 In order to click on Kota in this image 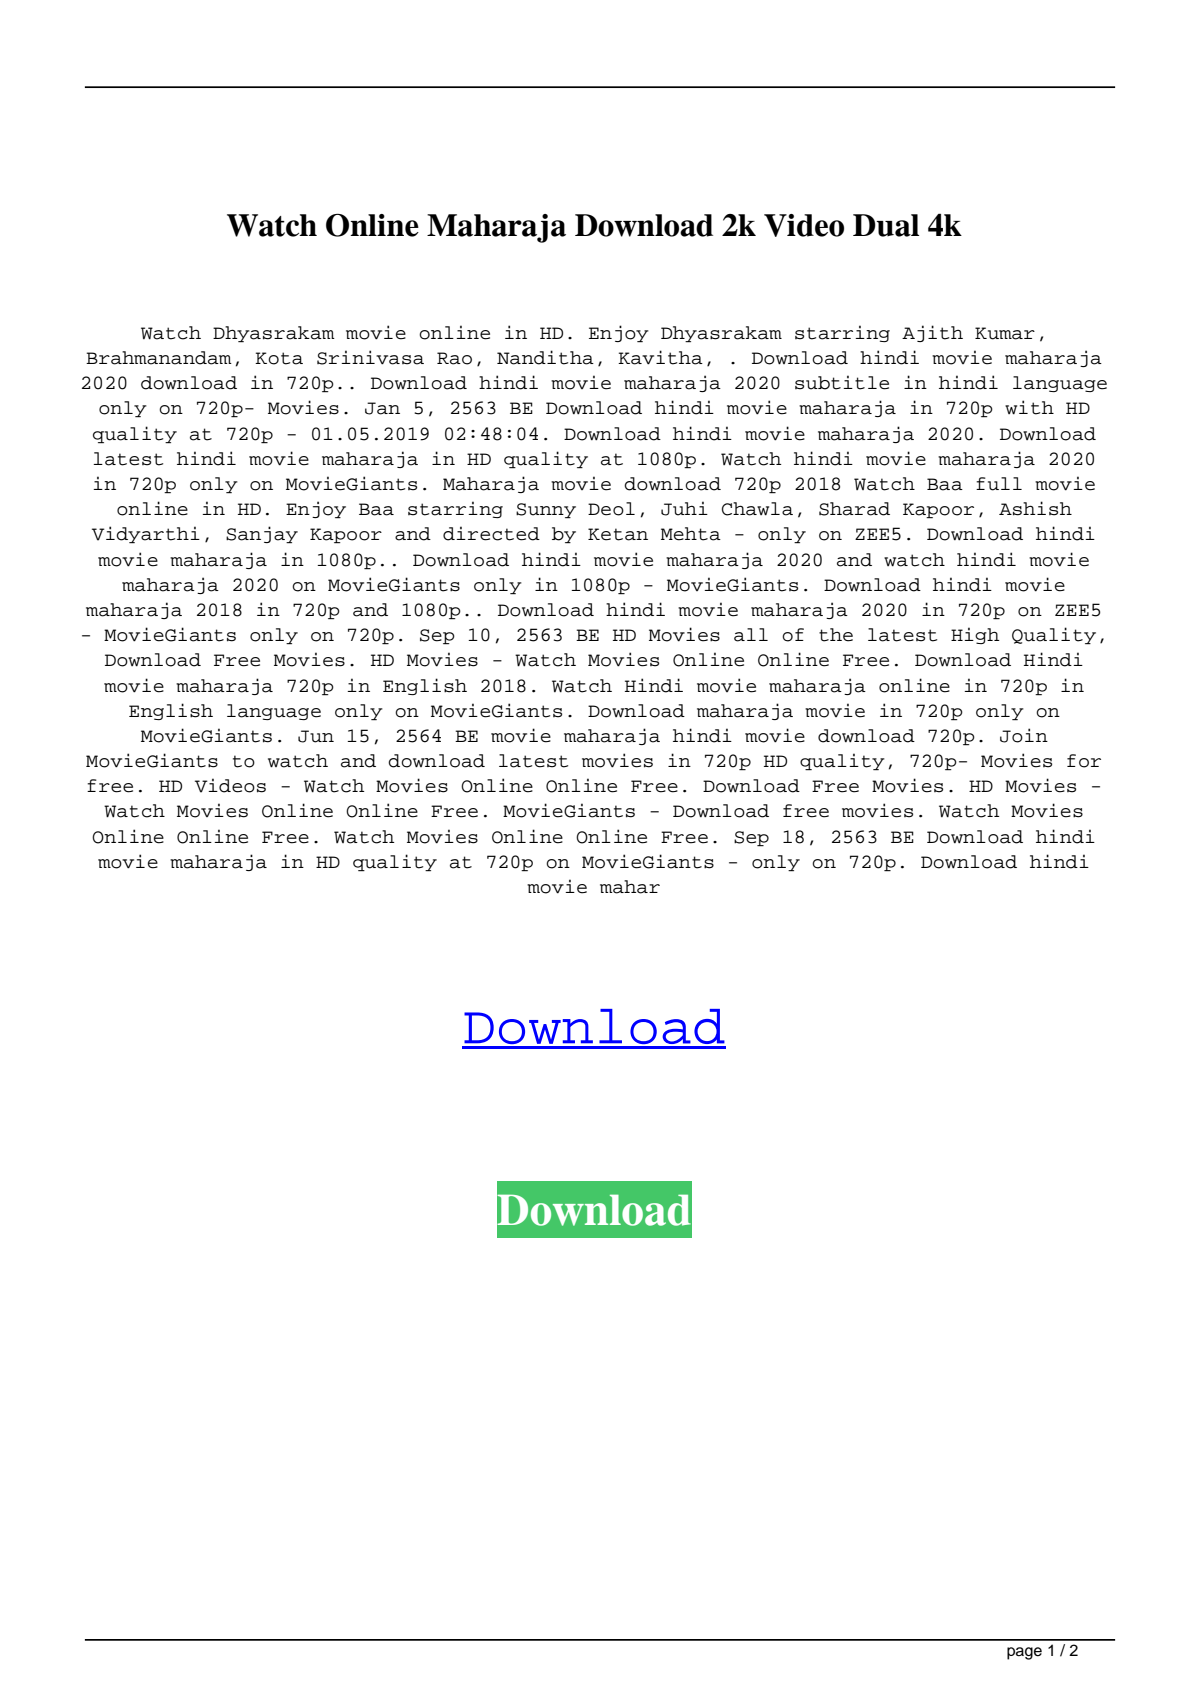, I will do `click(279, 358)`.
